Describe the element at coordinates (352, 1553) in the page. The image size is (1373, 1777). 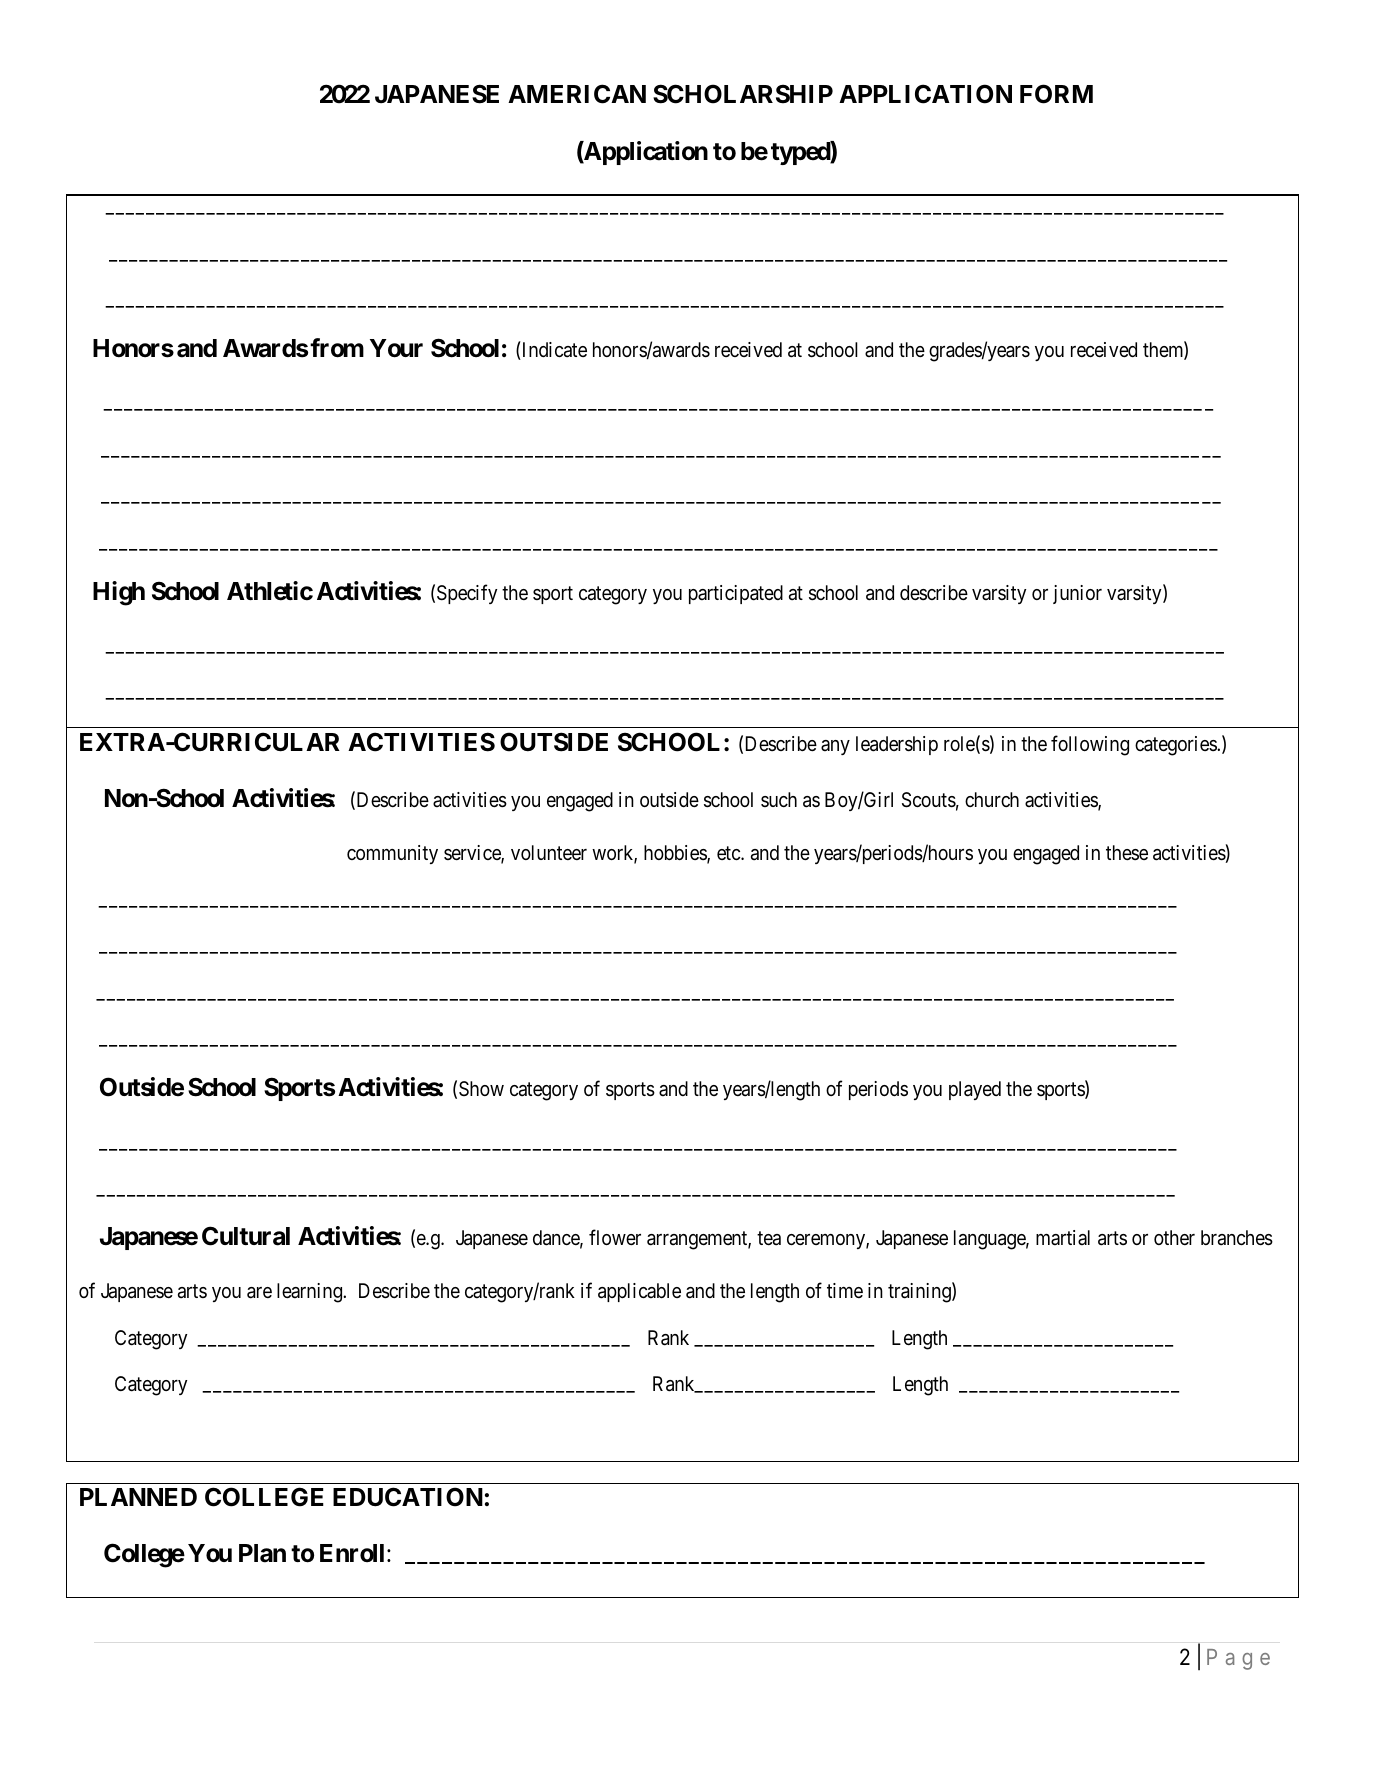
I see `Enroll` at that location.
